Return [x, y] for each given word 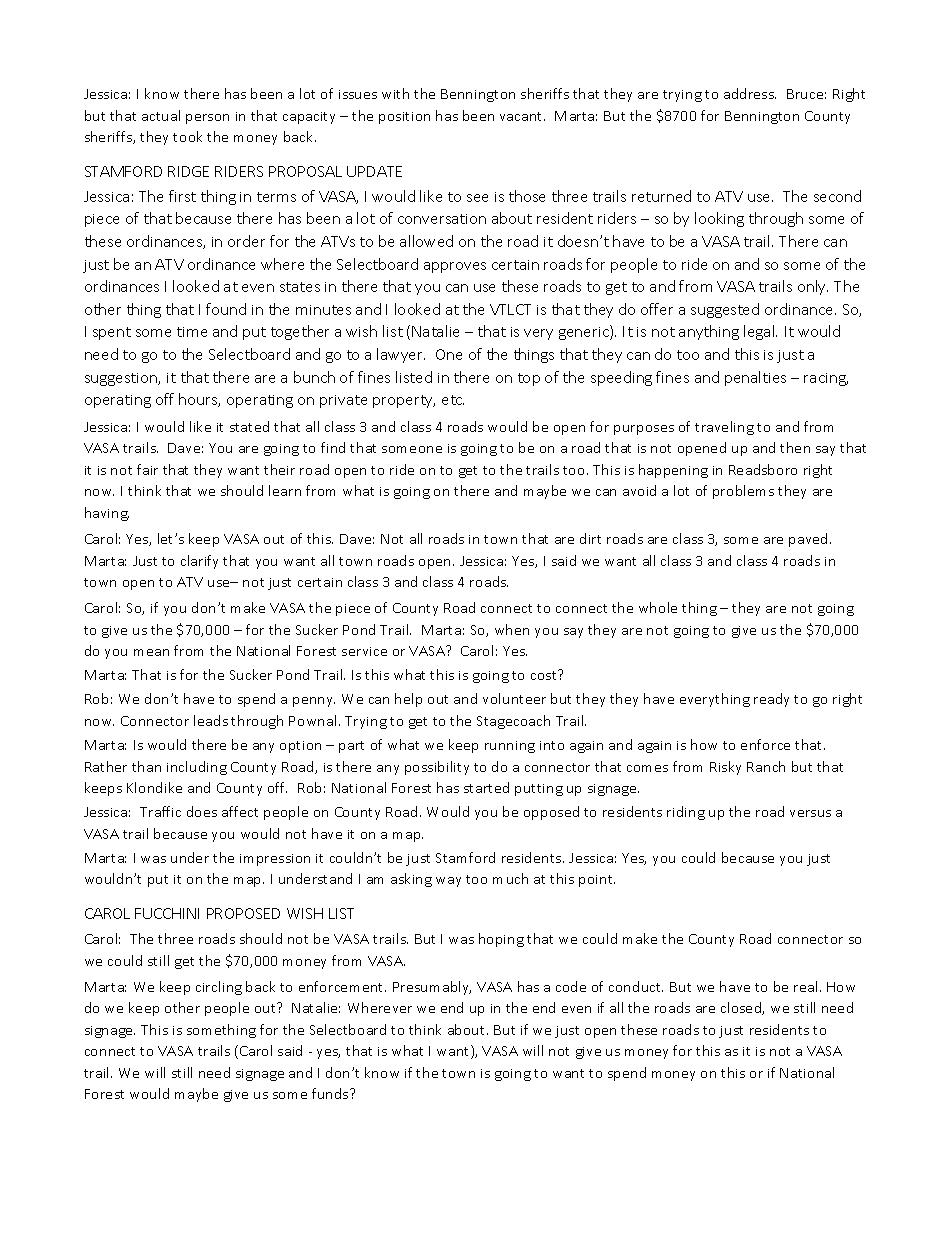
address [750, 93]
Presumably [432, 988]
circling [219, 988]
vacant [522, 116]
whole [658, 607]
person [207, 119]
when [512, 629]
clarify [199, 562]
